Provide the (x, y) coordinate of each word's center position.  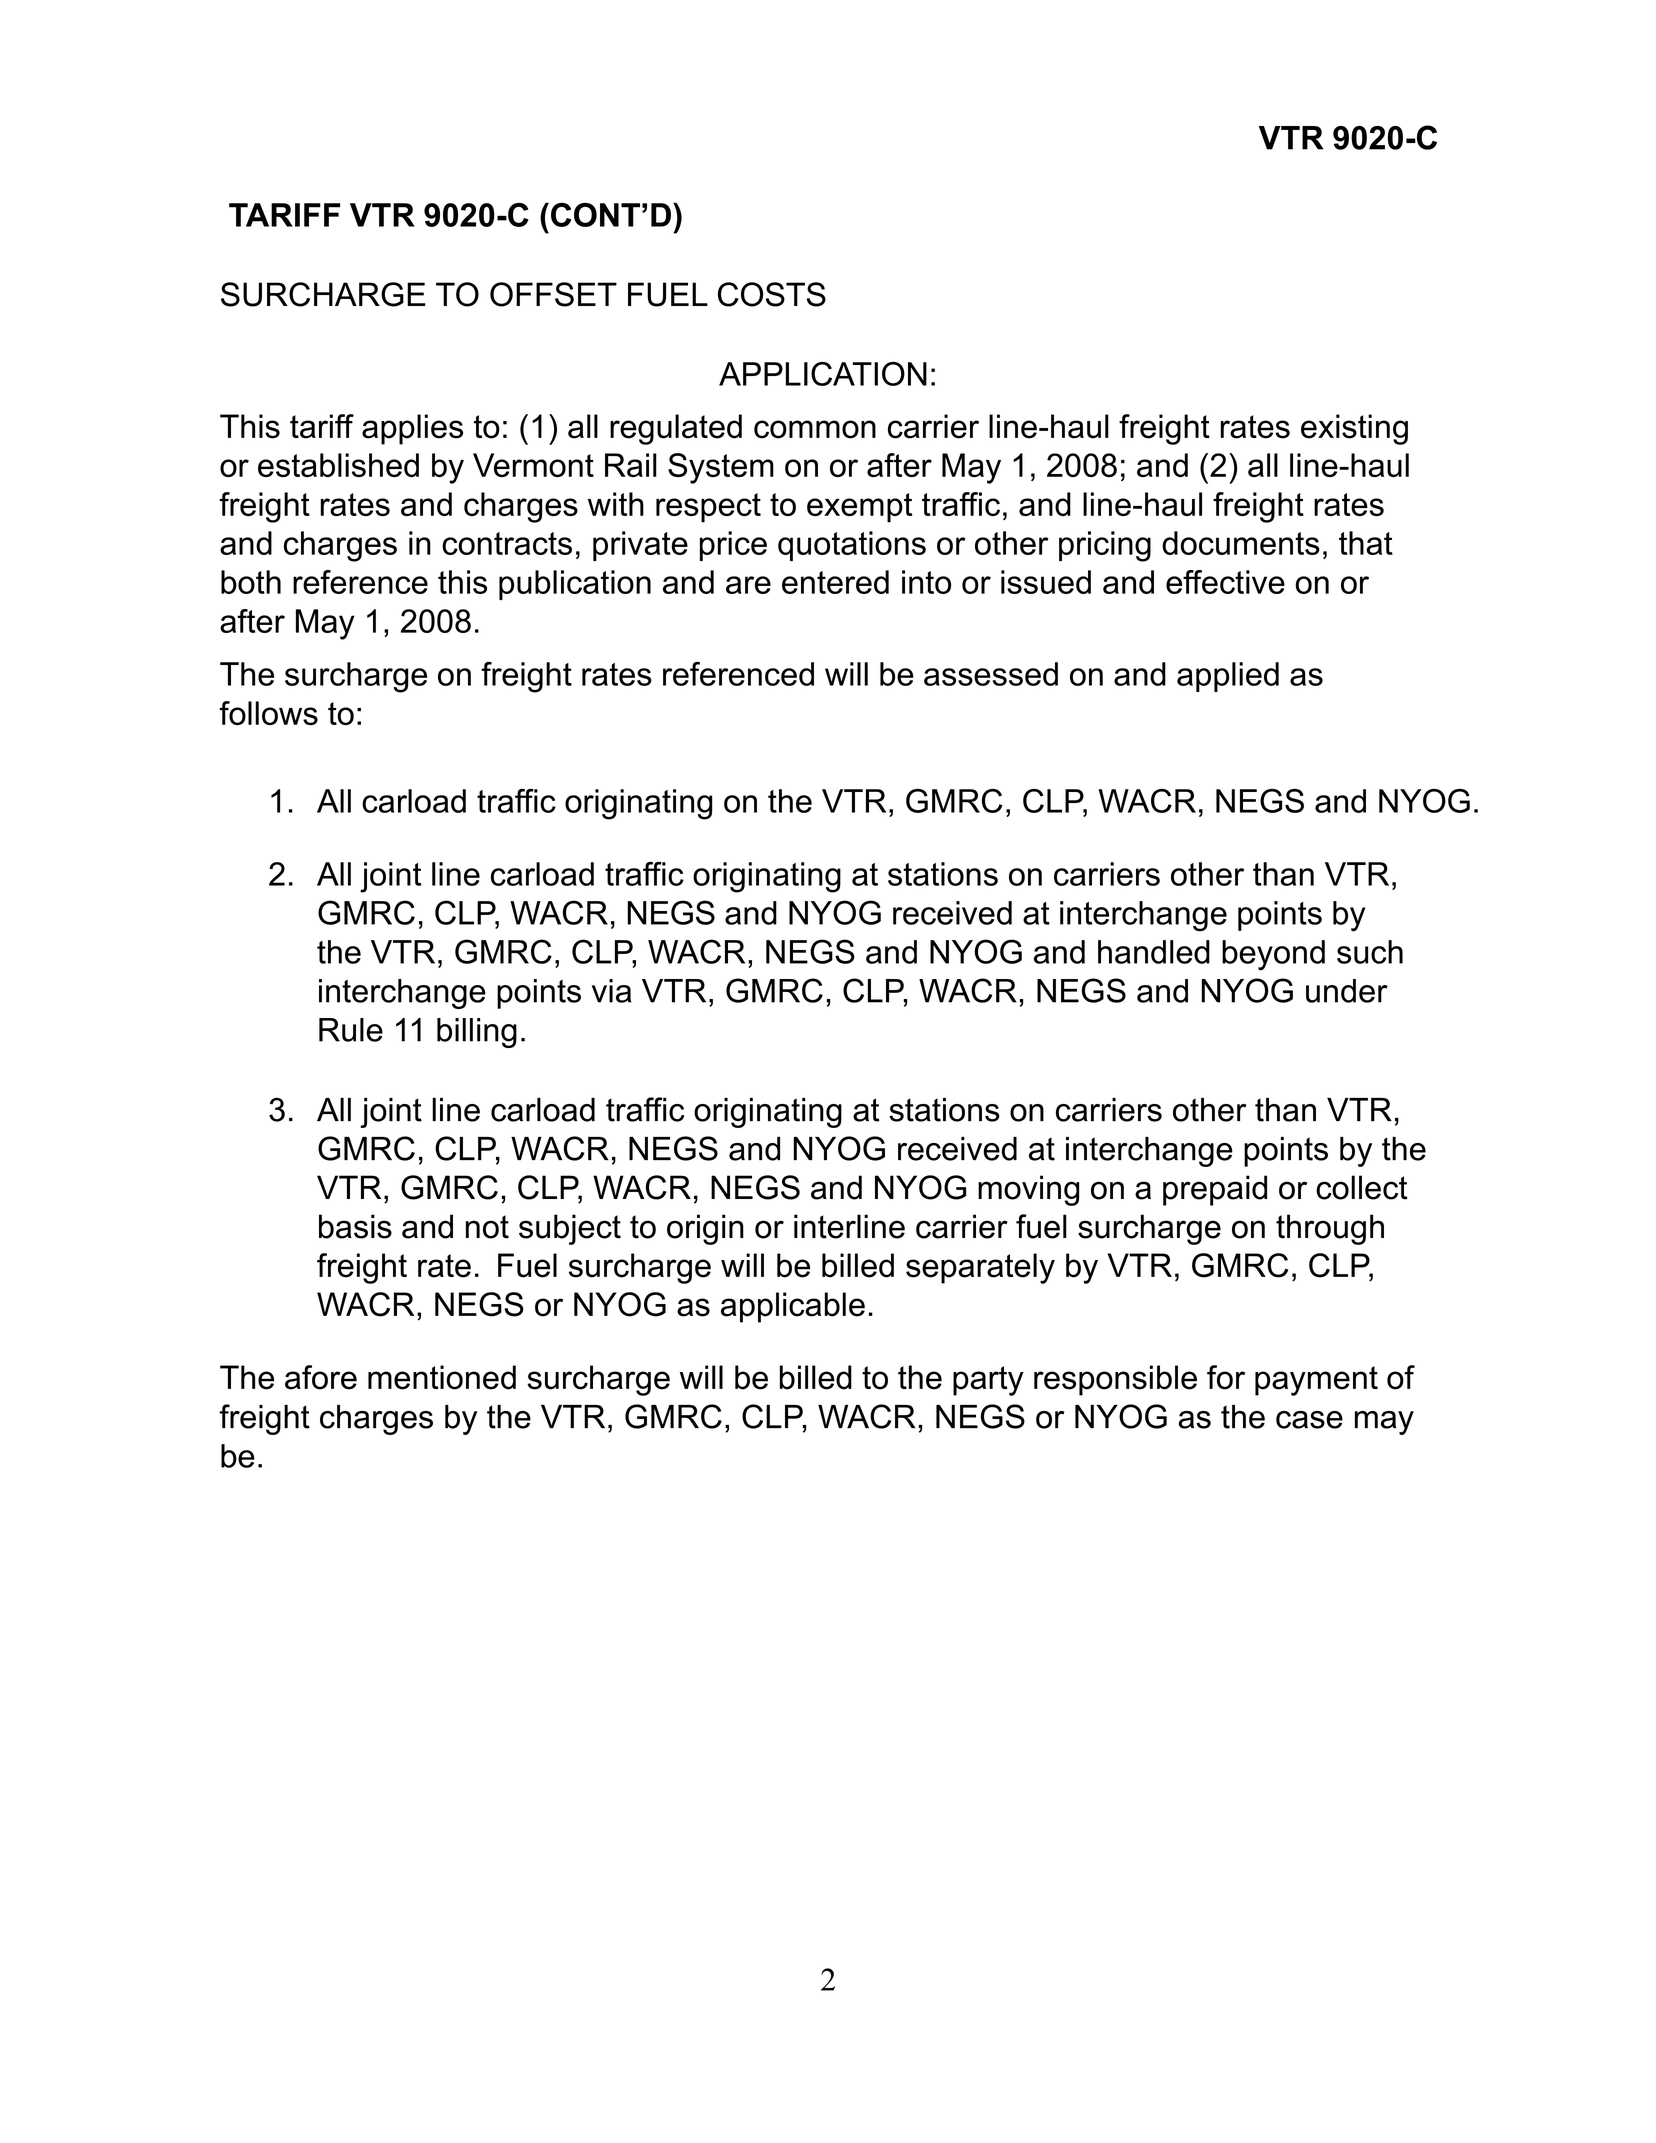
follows (268, 713)
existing (1354, 429)
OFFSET (553, 294)
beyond (1273, 955)
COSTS (772, 294)
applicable (793, 1307)
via (611, 991)
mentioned (442, 1377)
